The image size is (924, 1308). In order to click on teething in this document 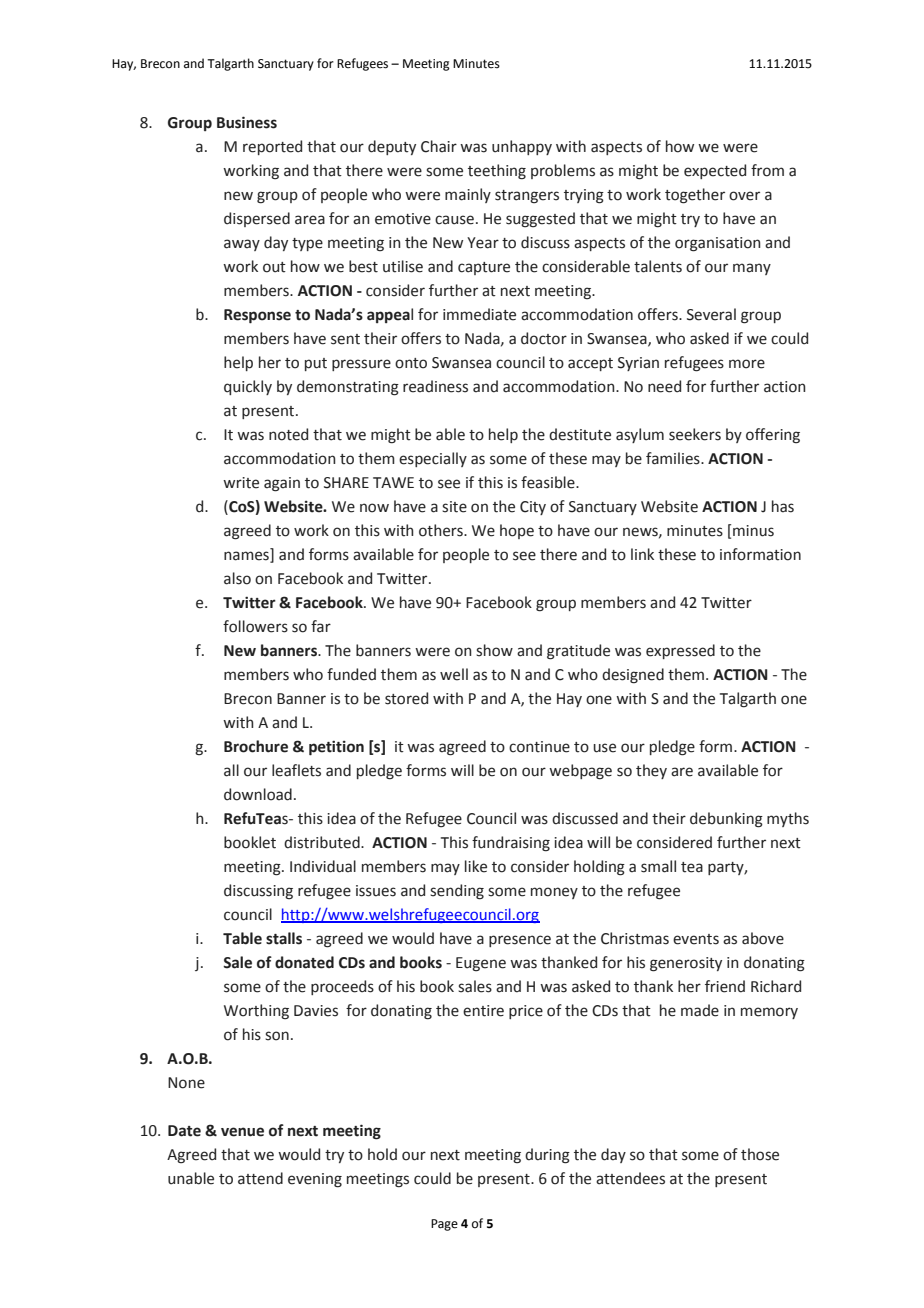, I will do `click(497, 172)`.
